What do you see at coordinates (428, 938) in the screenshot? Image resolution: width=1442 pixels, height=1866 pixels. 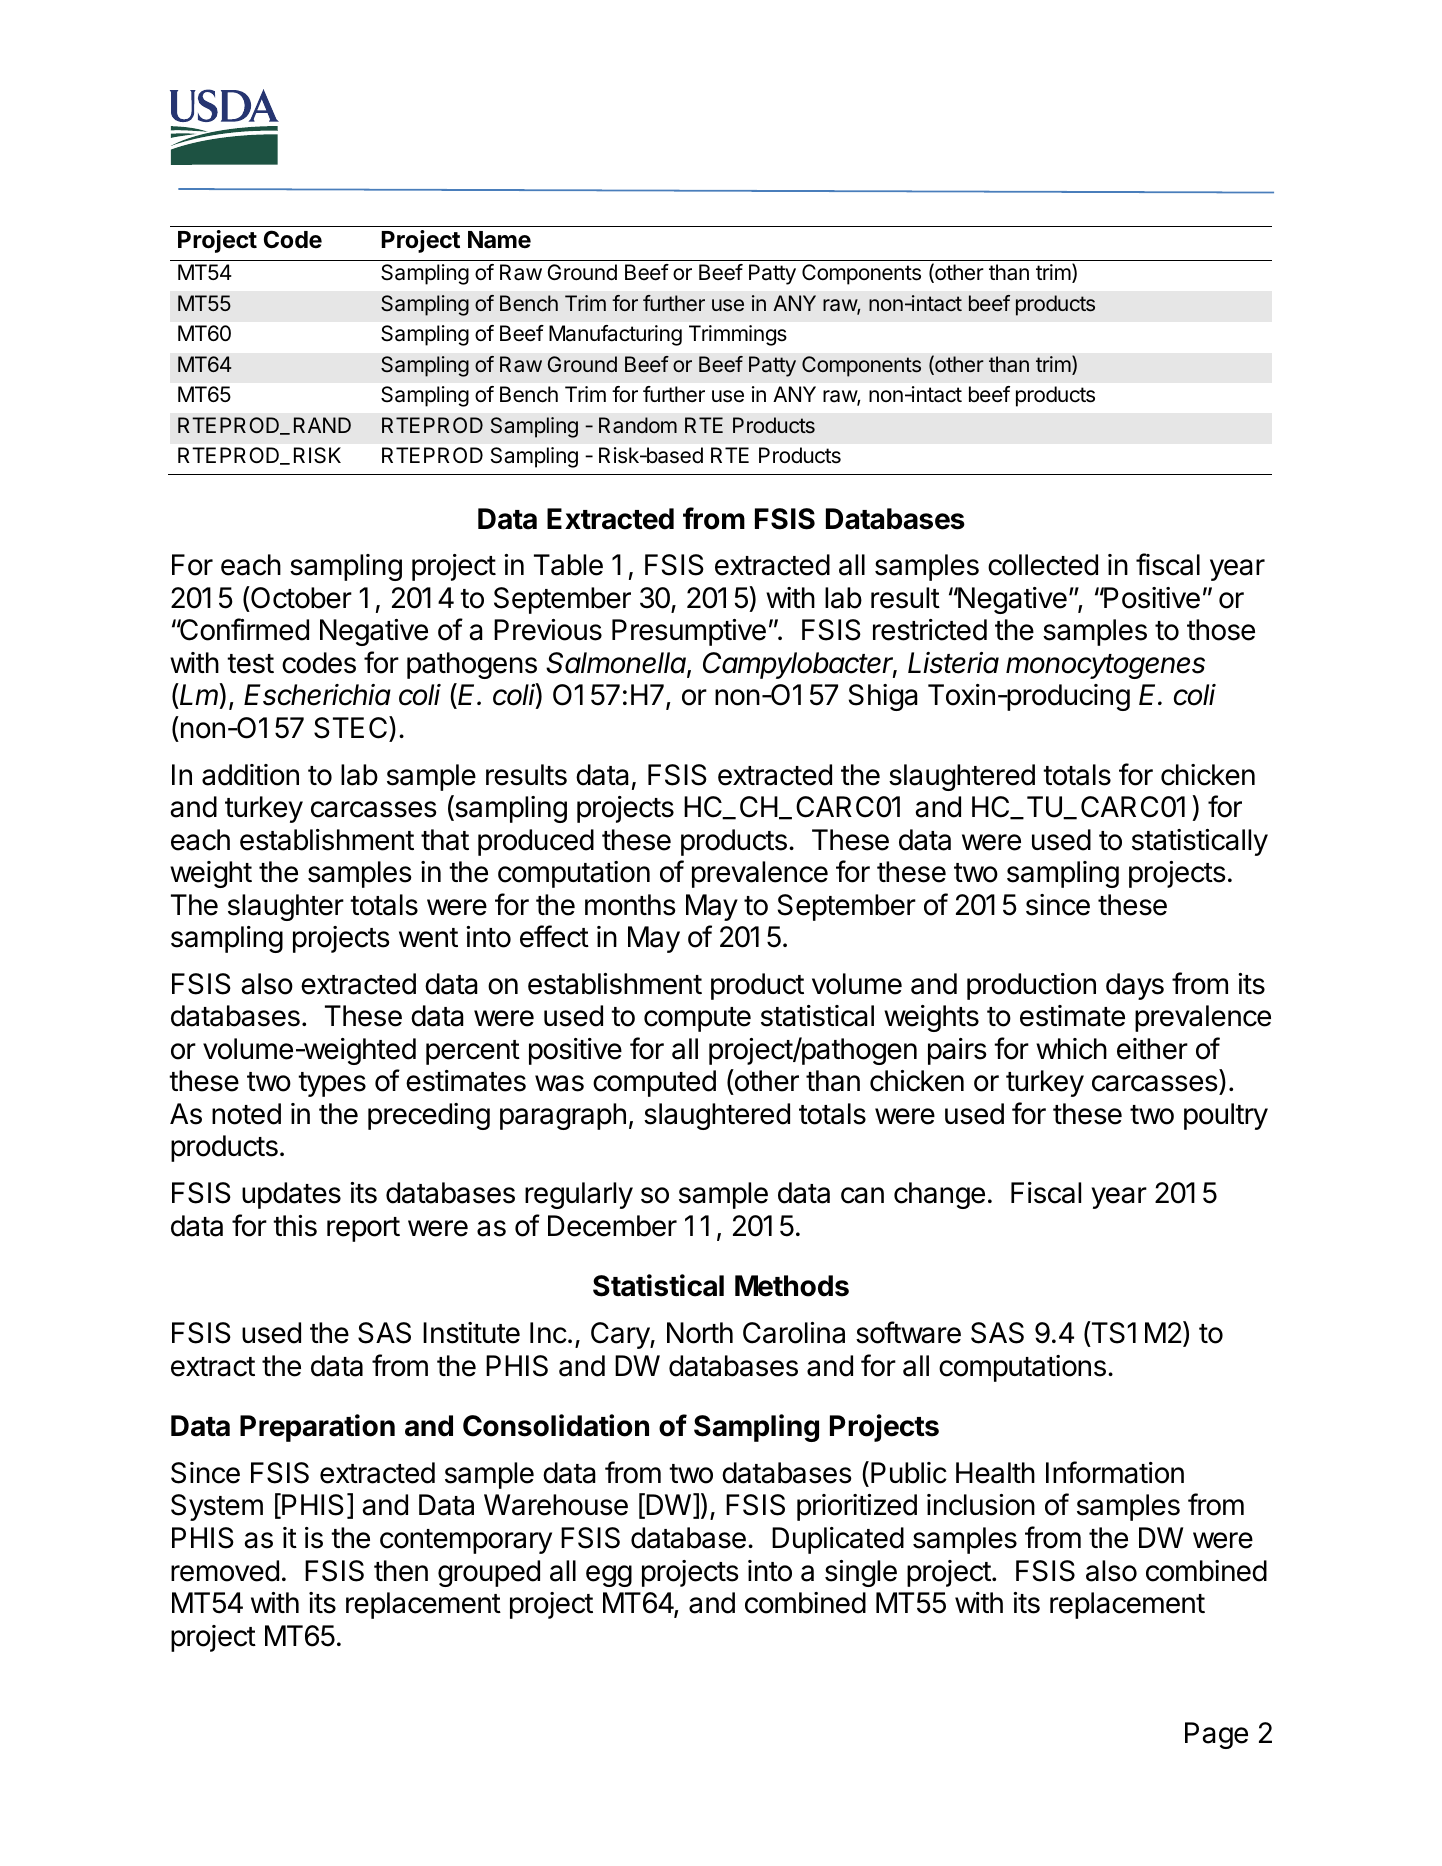 I see `went` at bounding box center [428, 938].
